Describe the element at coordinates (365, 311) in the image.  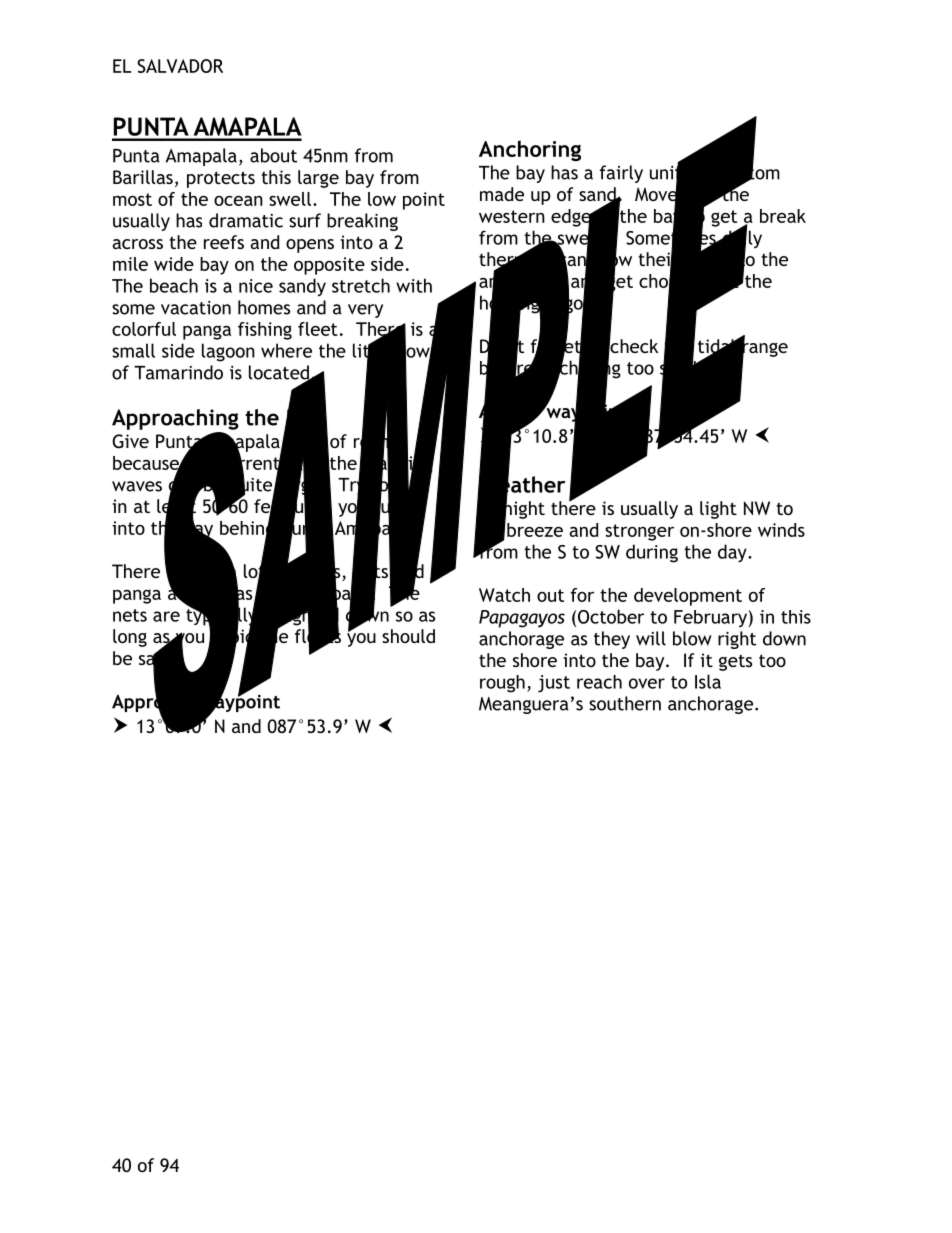
I see `very` at that location.
